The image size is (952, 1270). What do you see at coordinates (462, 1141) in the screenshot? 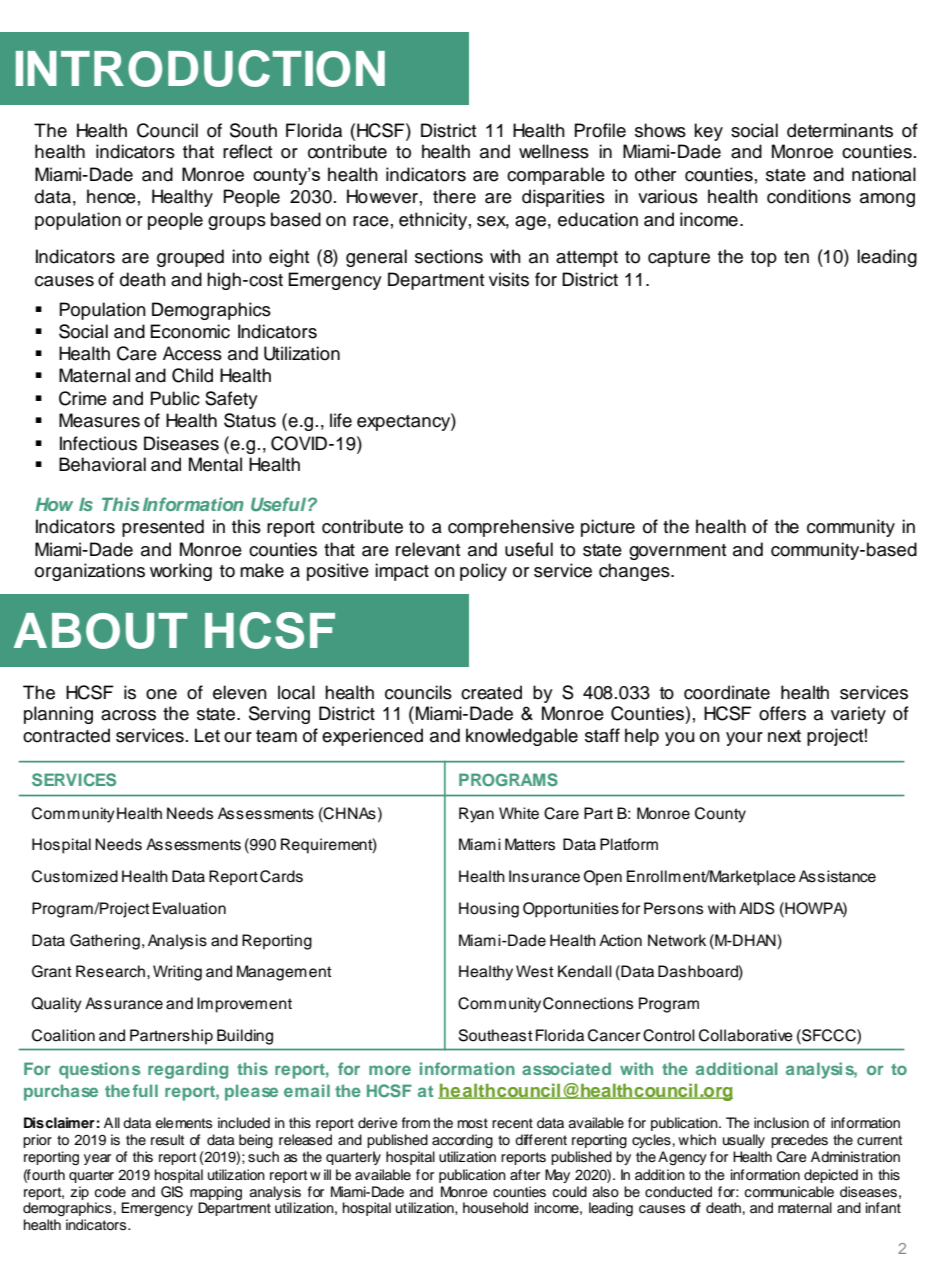
I see `according` at bounding box center [462, 1141].
